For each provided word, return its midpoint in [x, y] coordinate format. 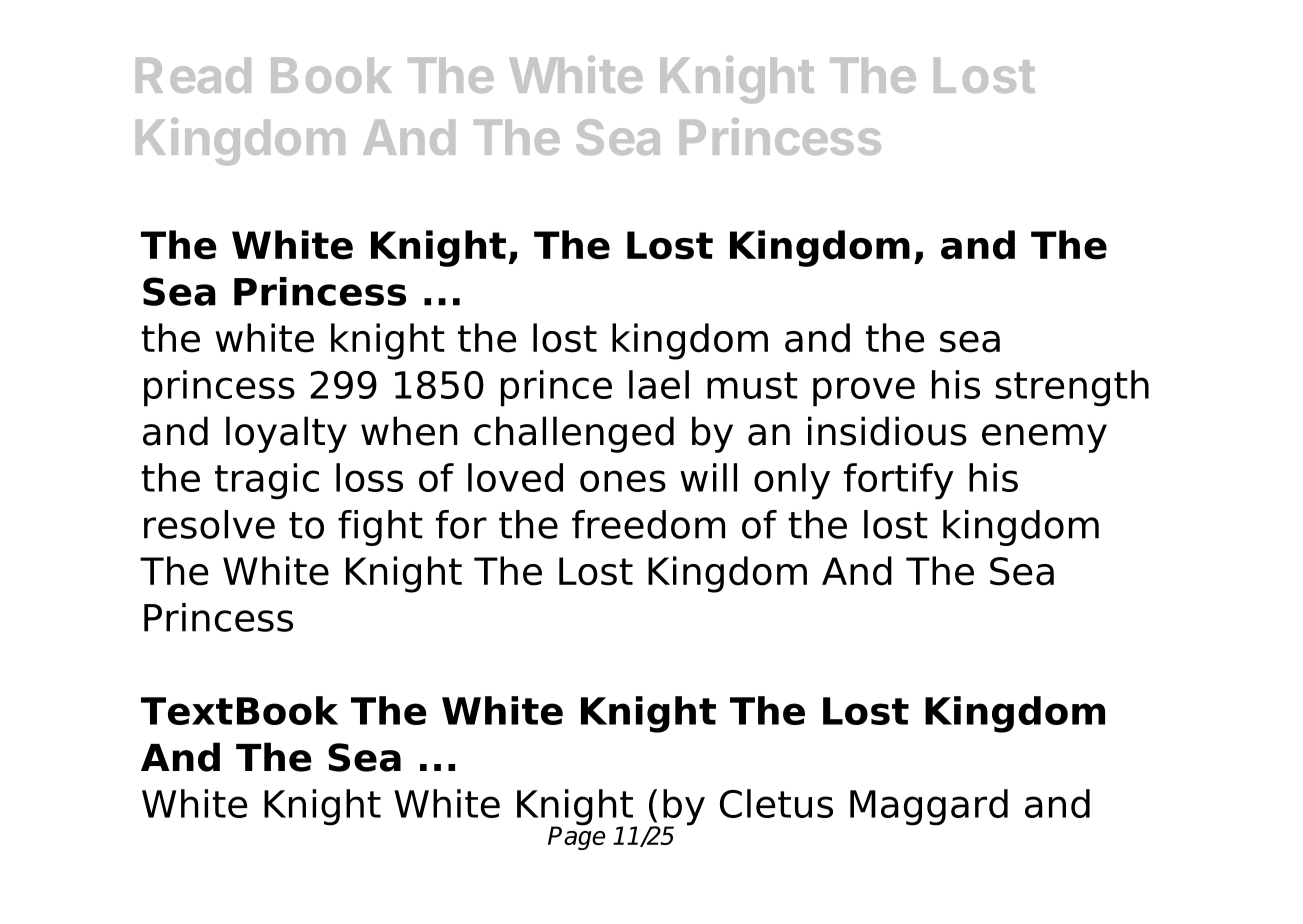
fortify [899, 481]
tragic [267, 481]
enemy [1044, 438]
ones [623, 481]
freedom [648, 524]
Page [576, 837]
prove [864, 392]
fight [380, 528]
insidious [887, 431]
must [752, 385]
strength [1072, 388]
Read [193, 75]
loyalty [286, 434]
